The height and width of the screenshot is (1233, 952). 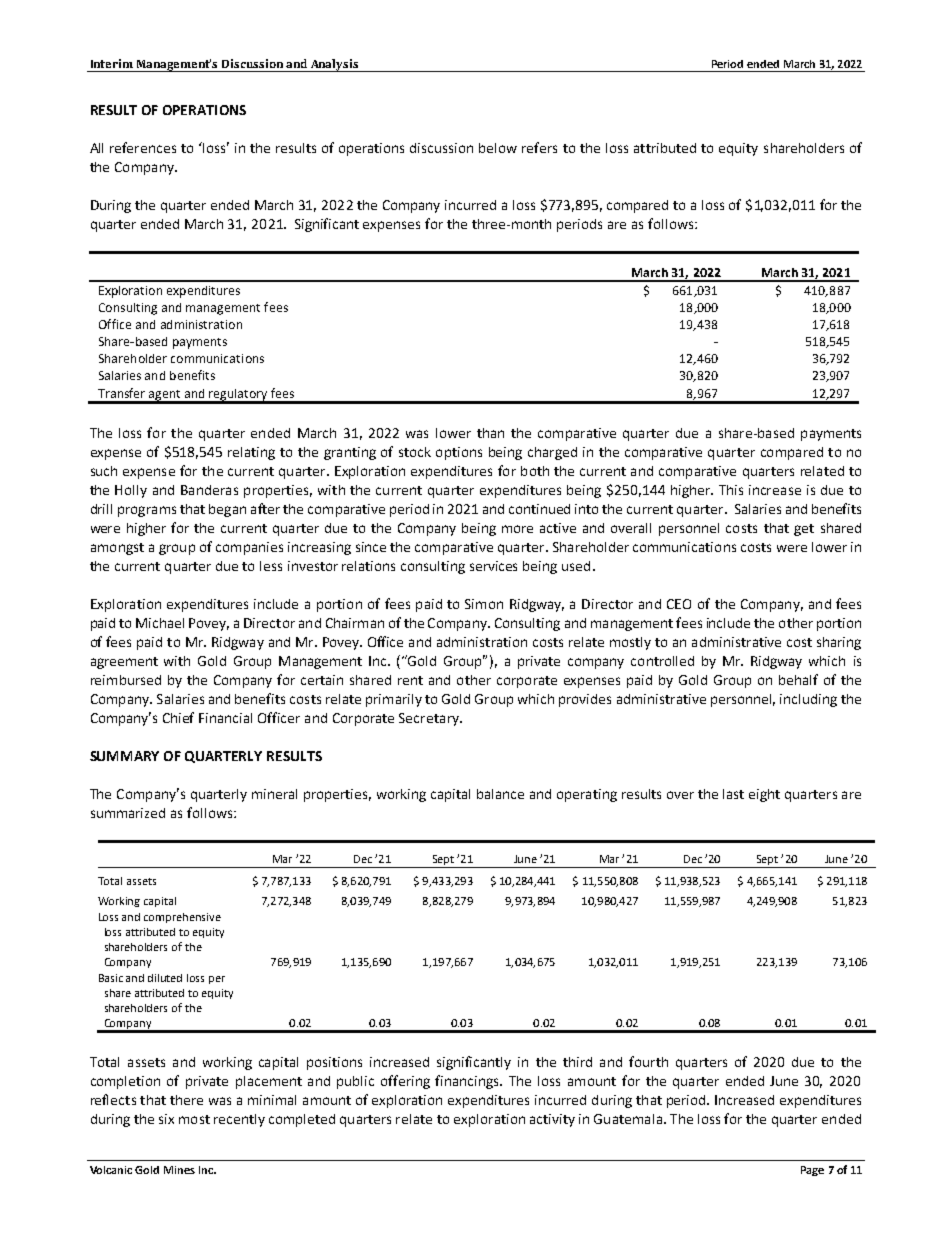 I want to click on than, so click(x=490, y=433).
